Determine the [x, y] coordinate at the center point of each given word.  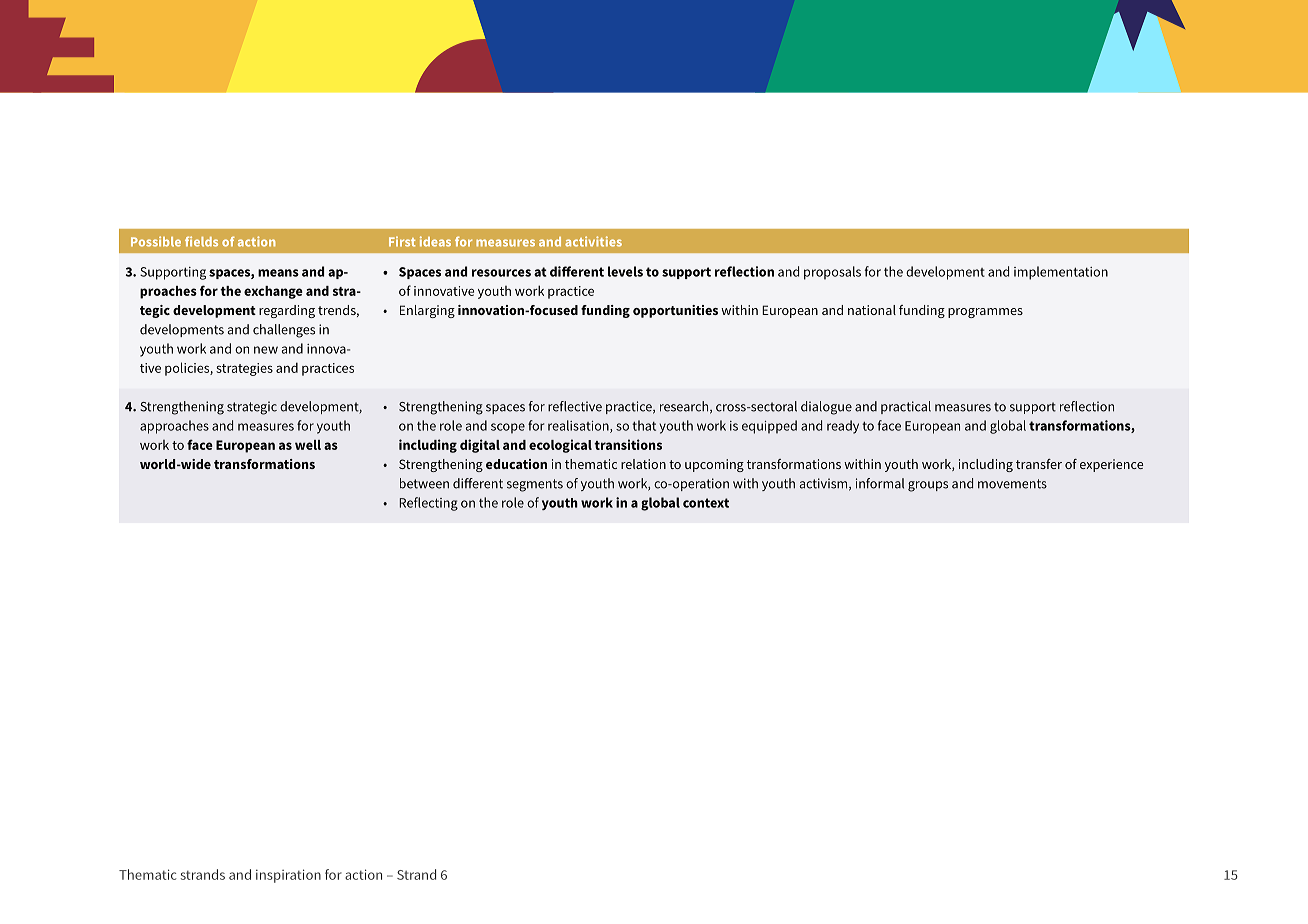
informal [880, 483]
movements [1012, 484]
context [706, 503]
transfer [1039, 464]
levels [625, 271]
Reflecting [428, 504]
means [278, 273]
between [424, 483]
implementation [1061, 273]
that [644, 425]
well [308, 445]
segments [535, 485]
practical [906, 407]
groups [928, 486]
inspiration [288, 876]
